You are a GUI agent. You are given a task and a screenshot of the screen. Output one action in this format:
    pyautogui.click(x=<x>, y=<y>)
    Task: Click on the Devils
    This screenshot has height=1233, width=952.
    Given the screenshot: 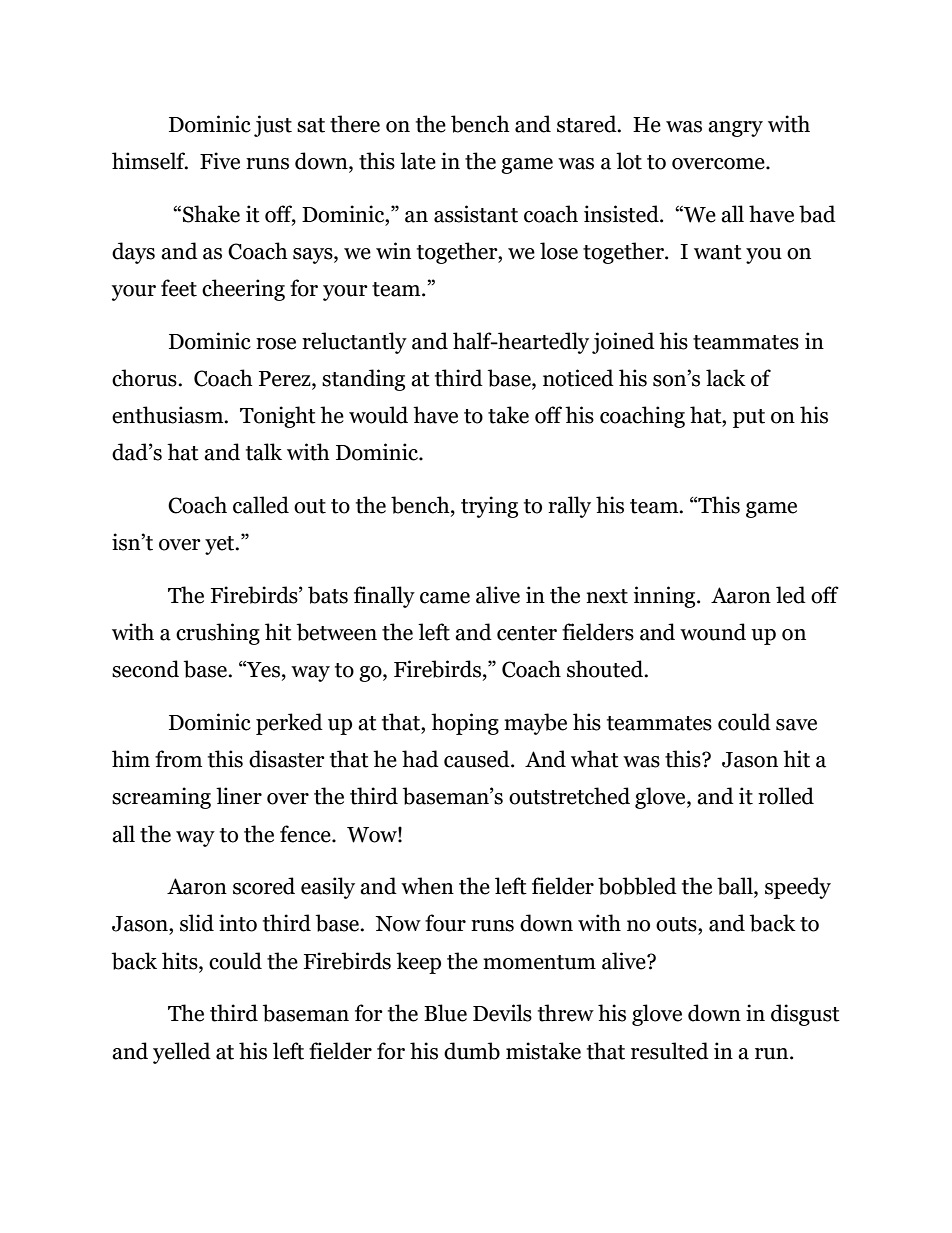 What is the action you would take?
    pyautogui.click(x=502, y=1013)
